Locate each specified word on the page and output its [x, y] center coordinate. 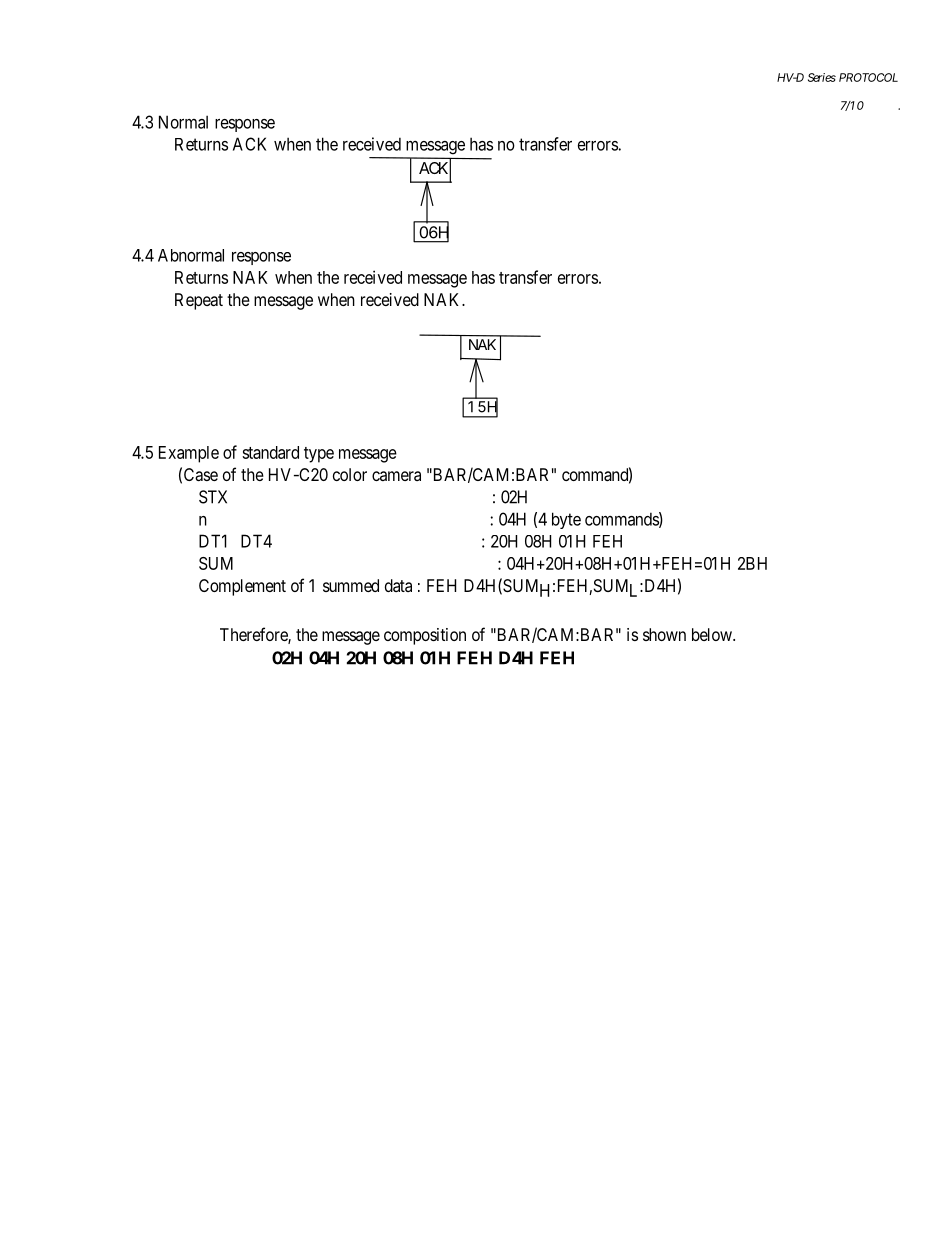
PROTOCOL [868, 77]
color [350, 474]
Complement [242, 587]
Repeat [199, 301]
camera [396, 476]
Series [822, 77]
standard [270, 452]
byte [566, 520]
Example [189, 454]
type [319, 455]
